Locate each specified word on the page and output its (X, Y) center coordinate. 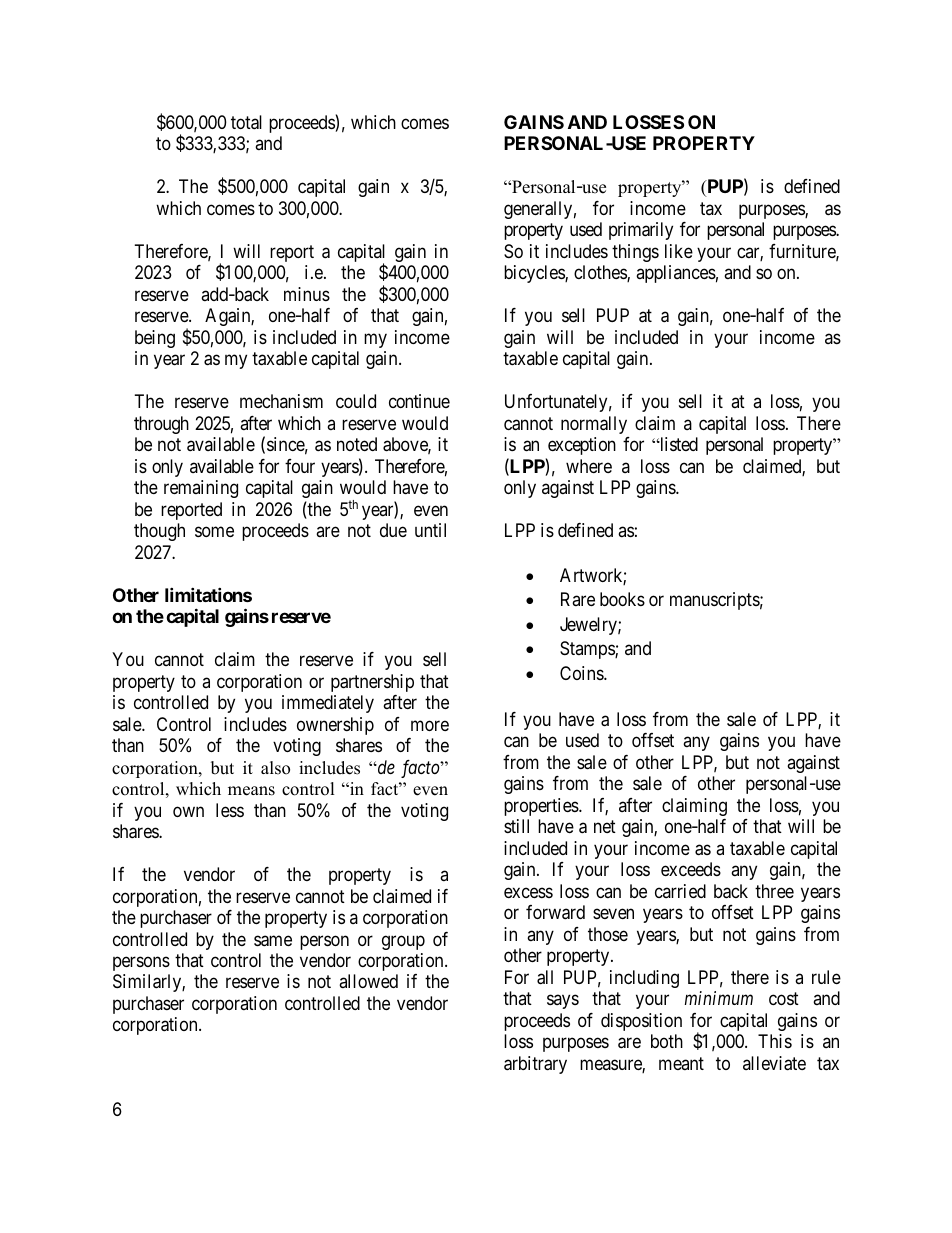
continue (419, 401)
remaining (201, 489)
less (230, 810)
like (679, 251)
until (430, 530)
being (155, 339)
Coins (582, 673)
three (774, 891)
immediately (328, 704)
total (246, 122)
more (430, 725)
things (635, 253)
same (273, 941)
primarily (641, 231)
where (589, 466)
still (516, 826)
